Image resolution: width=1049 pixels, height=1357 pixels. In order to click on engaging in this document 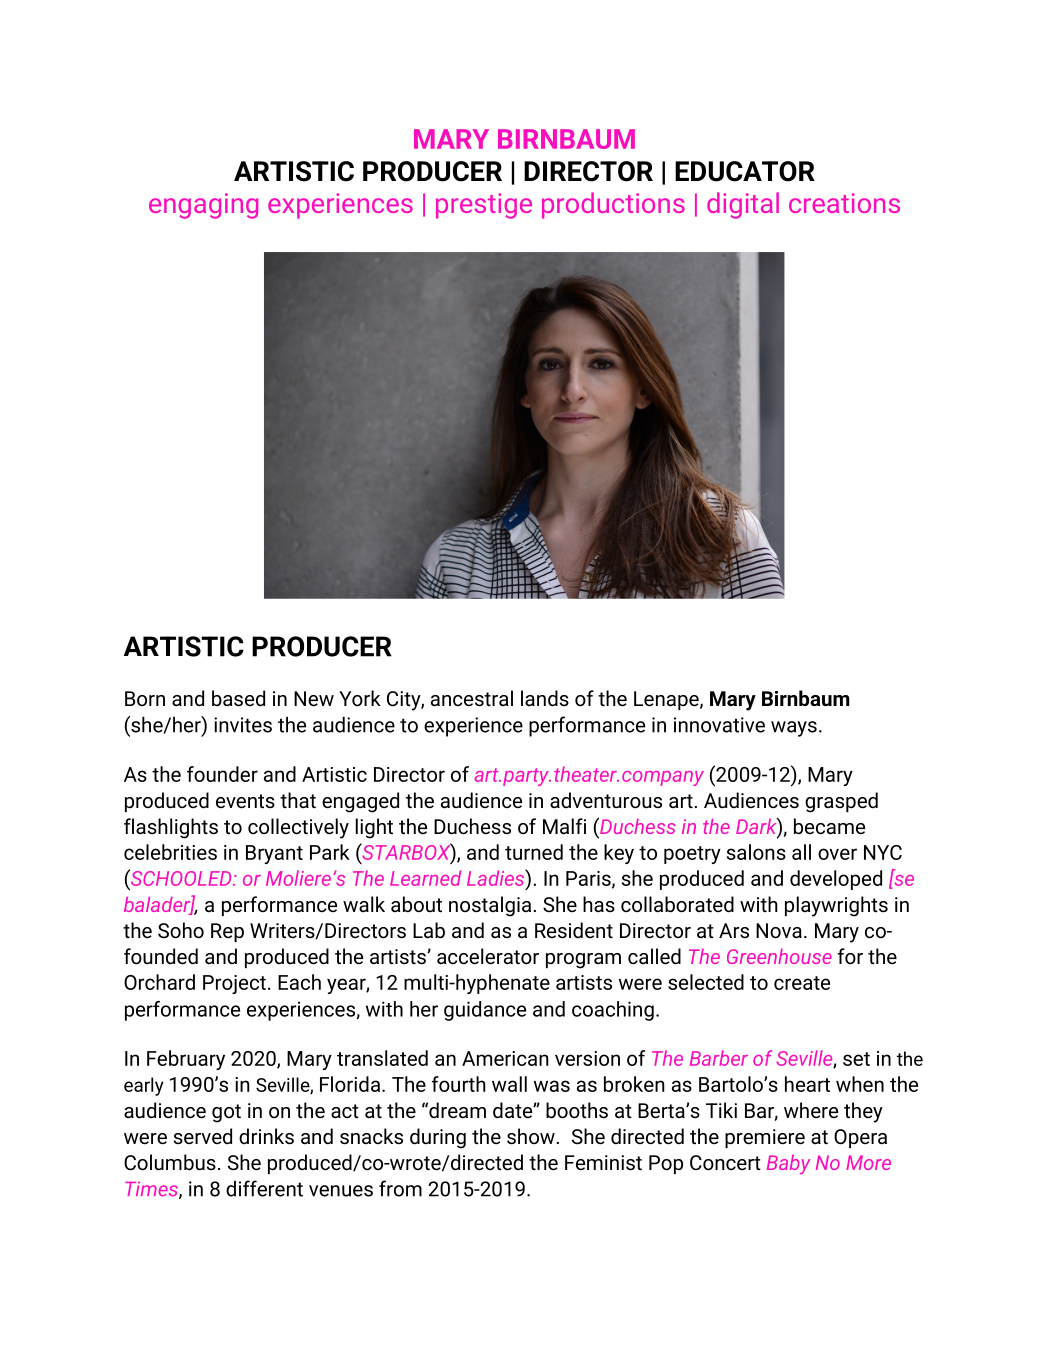, I will do `click(203, 206)`.
